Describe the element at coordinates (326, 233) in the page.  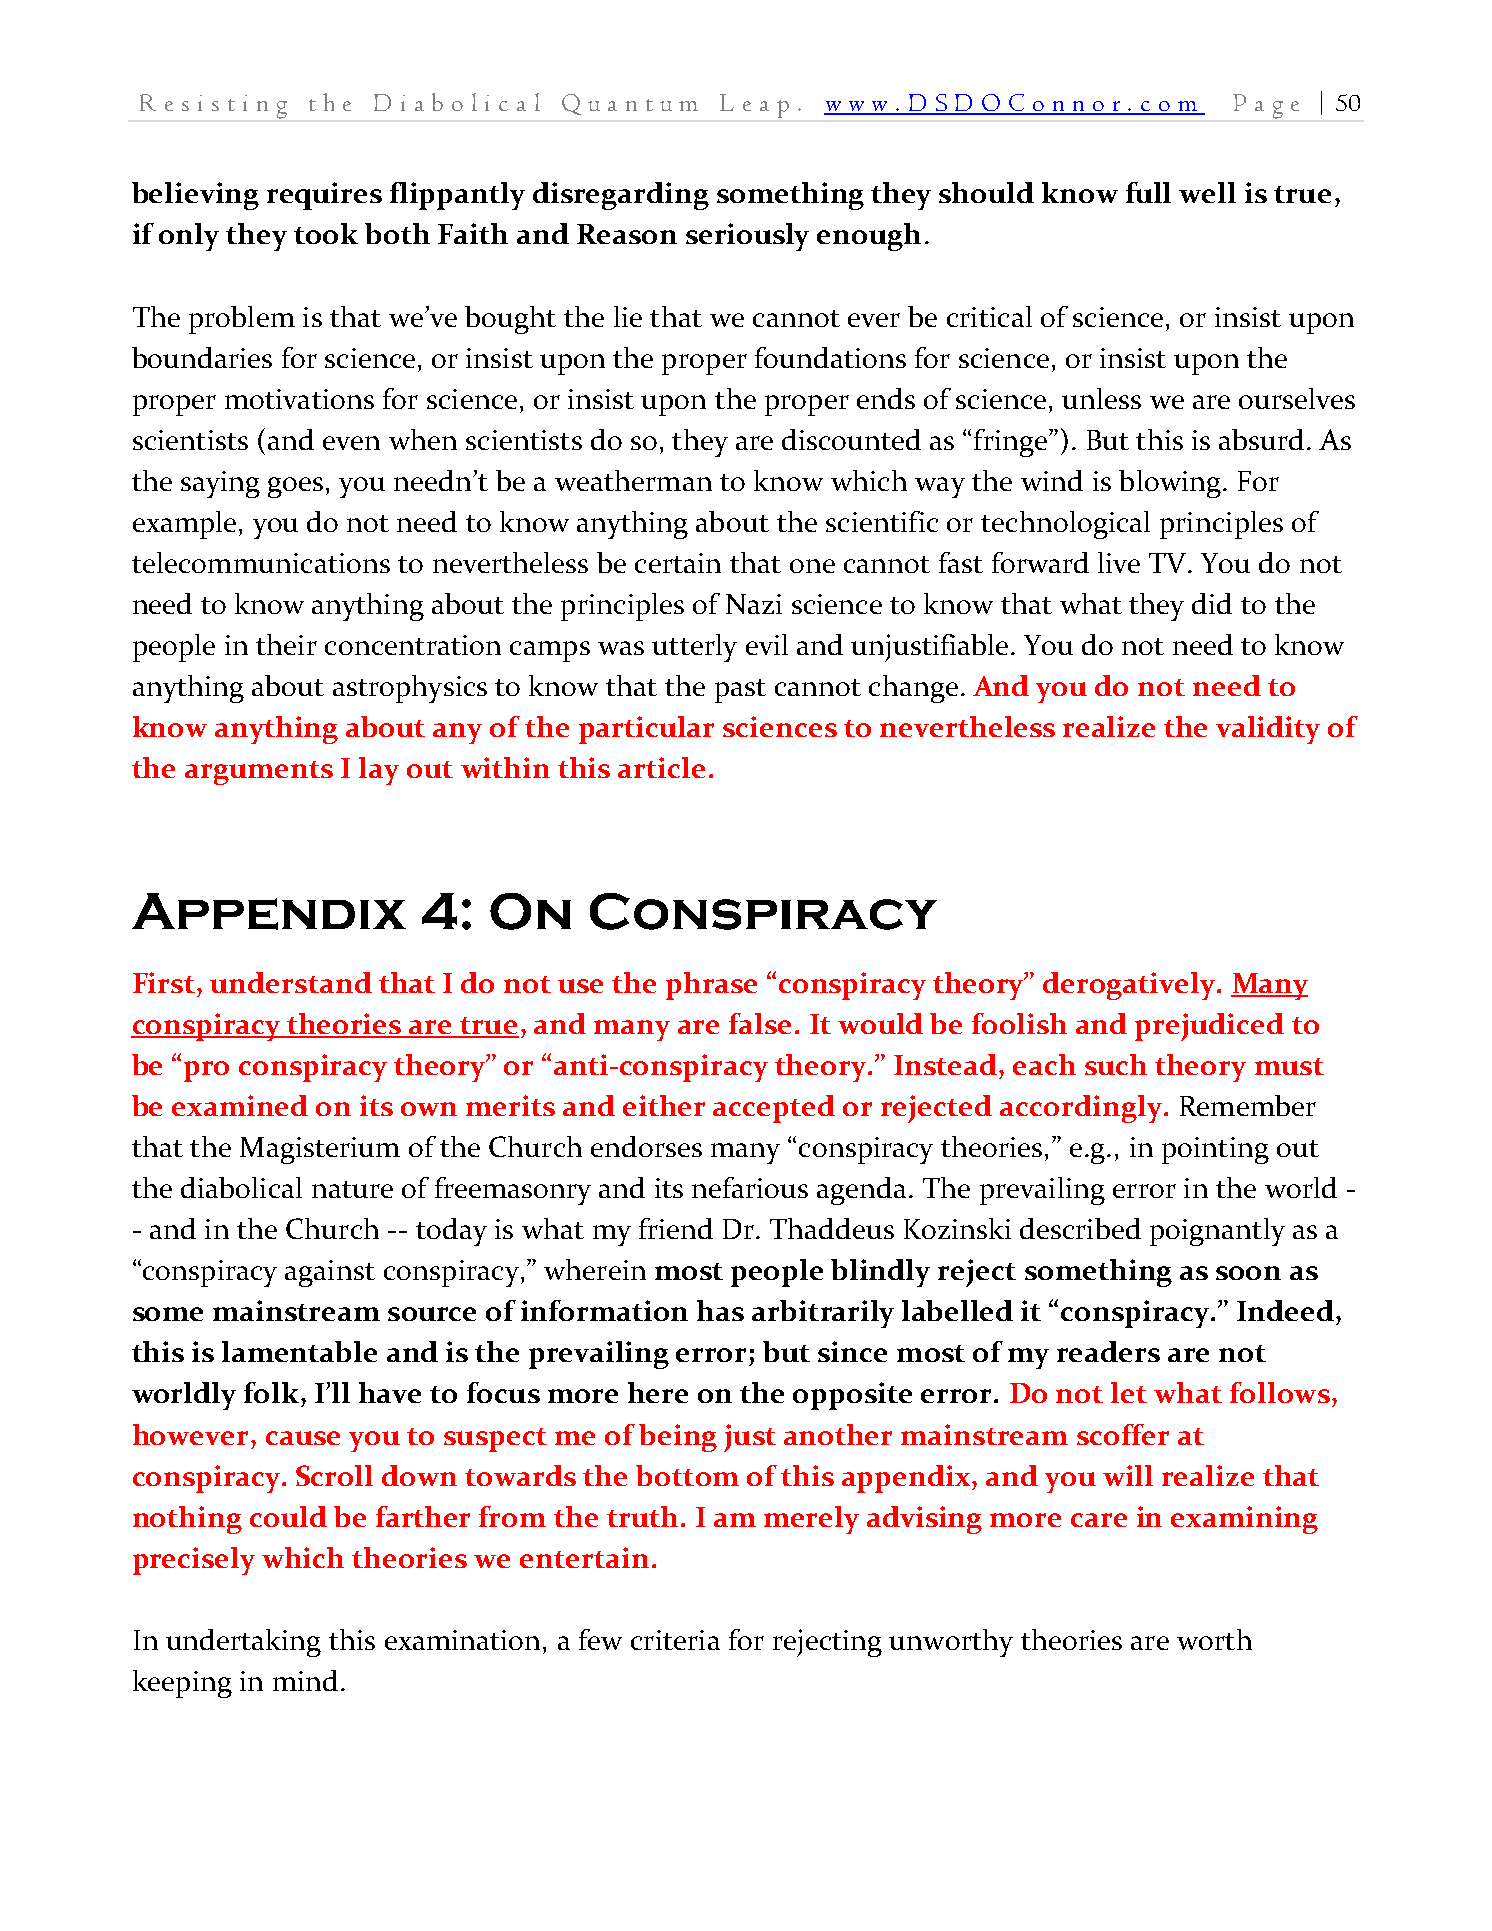
I see `took` at that location.
